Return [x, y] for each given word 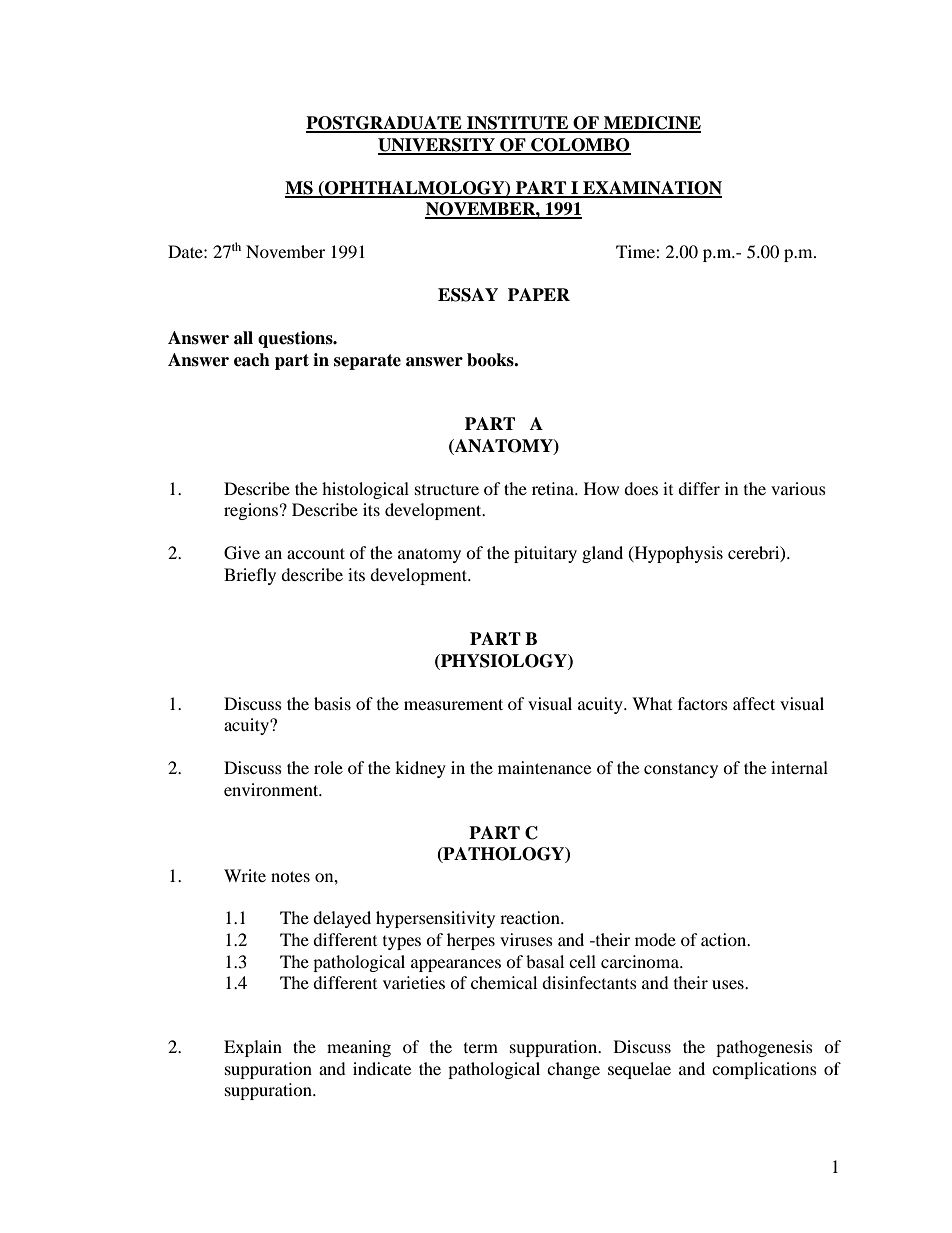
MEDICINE [651, 124]
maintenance [544, 767]
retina [554, 488]
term [481, 1048]
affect [754, 703]
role [328, 767]
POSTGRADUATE [385, 124]
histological [365, 490]
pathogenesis [764, 1048]
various [798, 488]
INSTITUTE [518, 124]
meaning [359, 1048]
